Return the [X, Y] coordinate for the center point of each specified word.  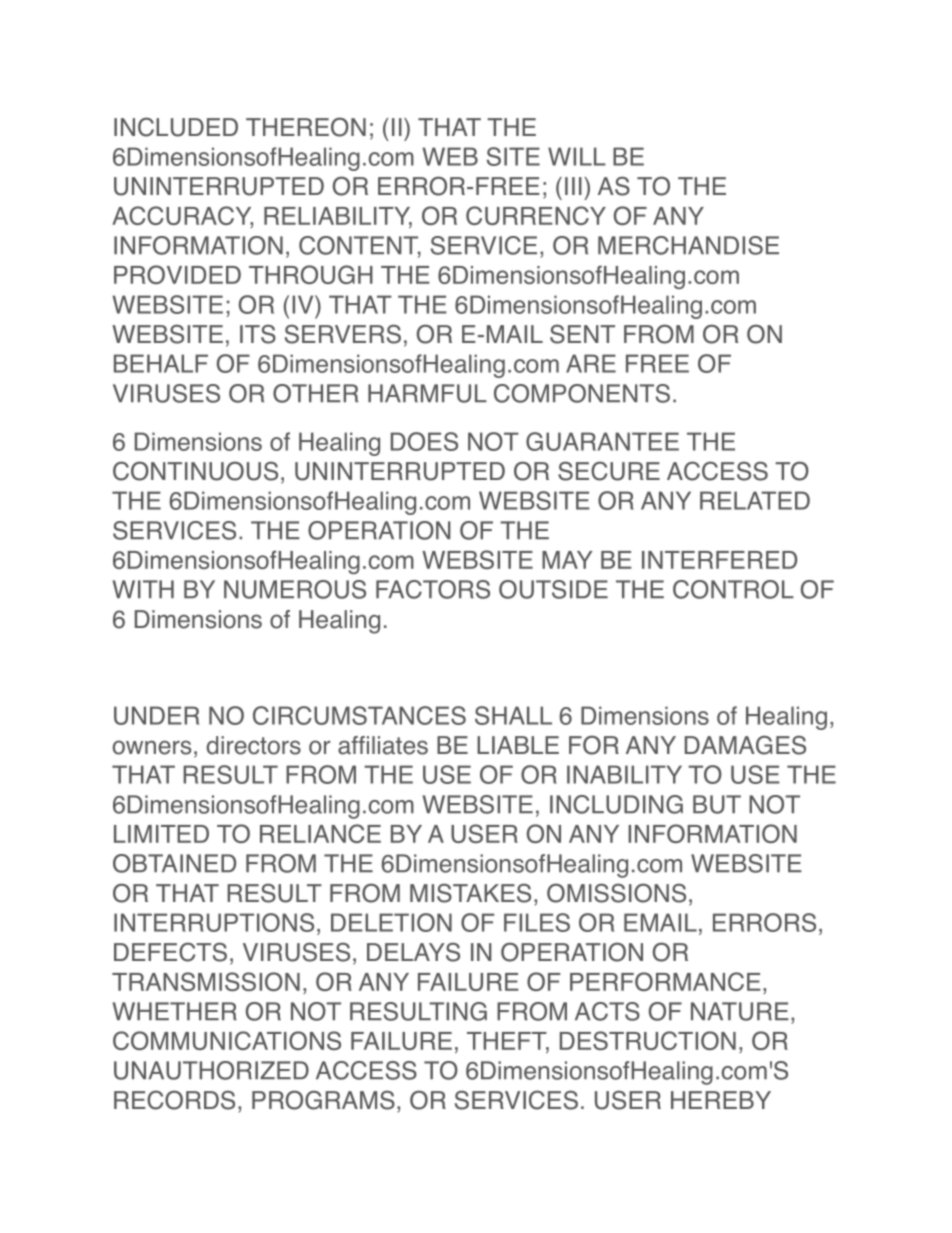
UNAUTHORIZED [211, 1070]
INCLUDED [176, 127]
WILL [577, 156]
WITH [143, 589]
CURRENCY [536, 215]
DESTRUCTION [648, 1040]
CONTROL [733, 589]
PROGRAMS [323, 1100]
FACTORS [433, 589]
